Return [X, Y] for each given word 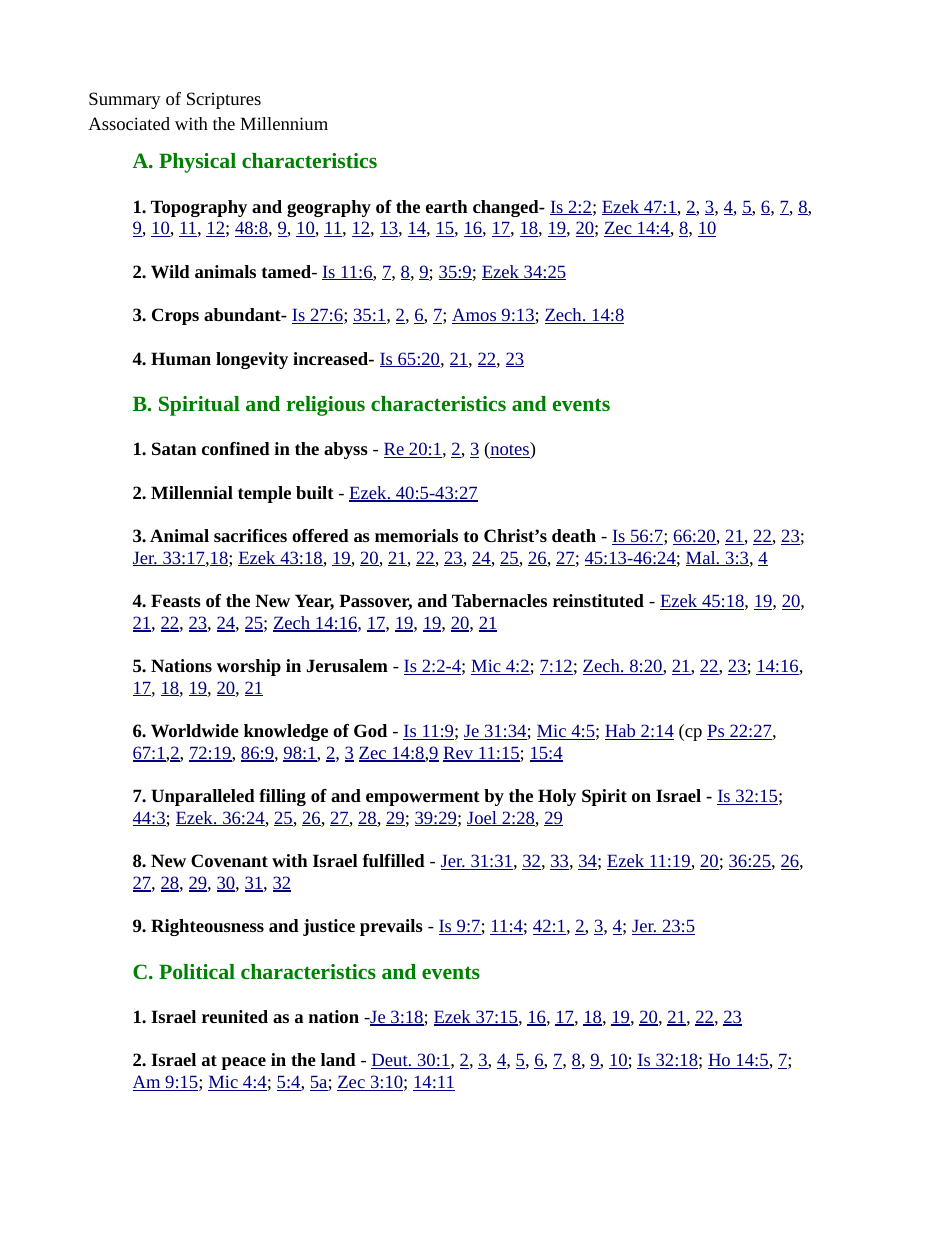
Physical [197, 163]
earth [447, 206]
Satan [174, 448]
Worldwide [195, 731]
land [338, 1059]
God [370, 730]
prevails [391, 927]
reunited [235, 1016]
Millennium [284, 123]
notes [509, 450]
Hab [621, 732]
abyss [346, 450]
